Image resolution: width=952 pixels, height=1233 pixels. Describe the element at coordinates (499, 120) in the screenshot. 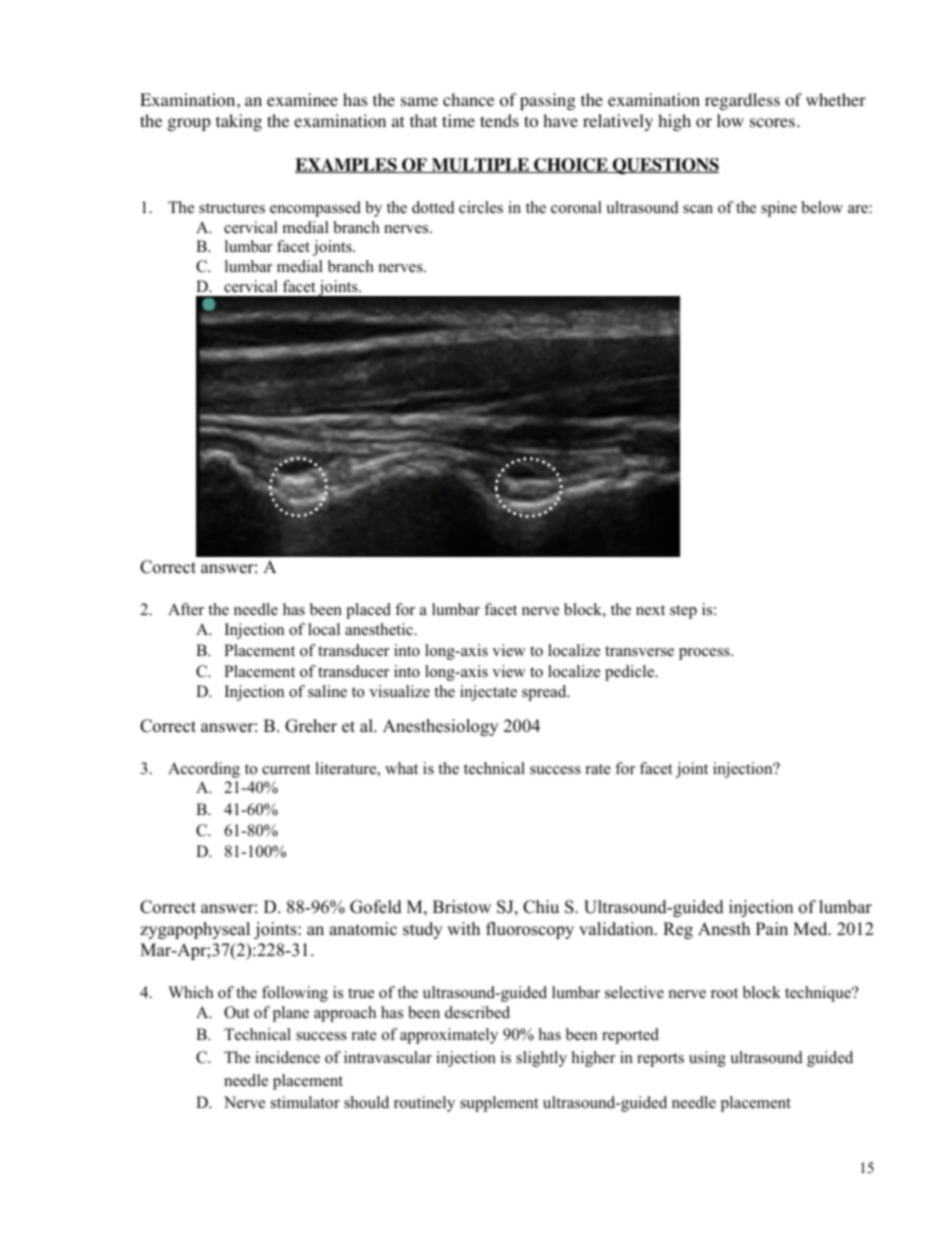

I see `tends` at that location.
